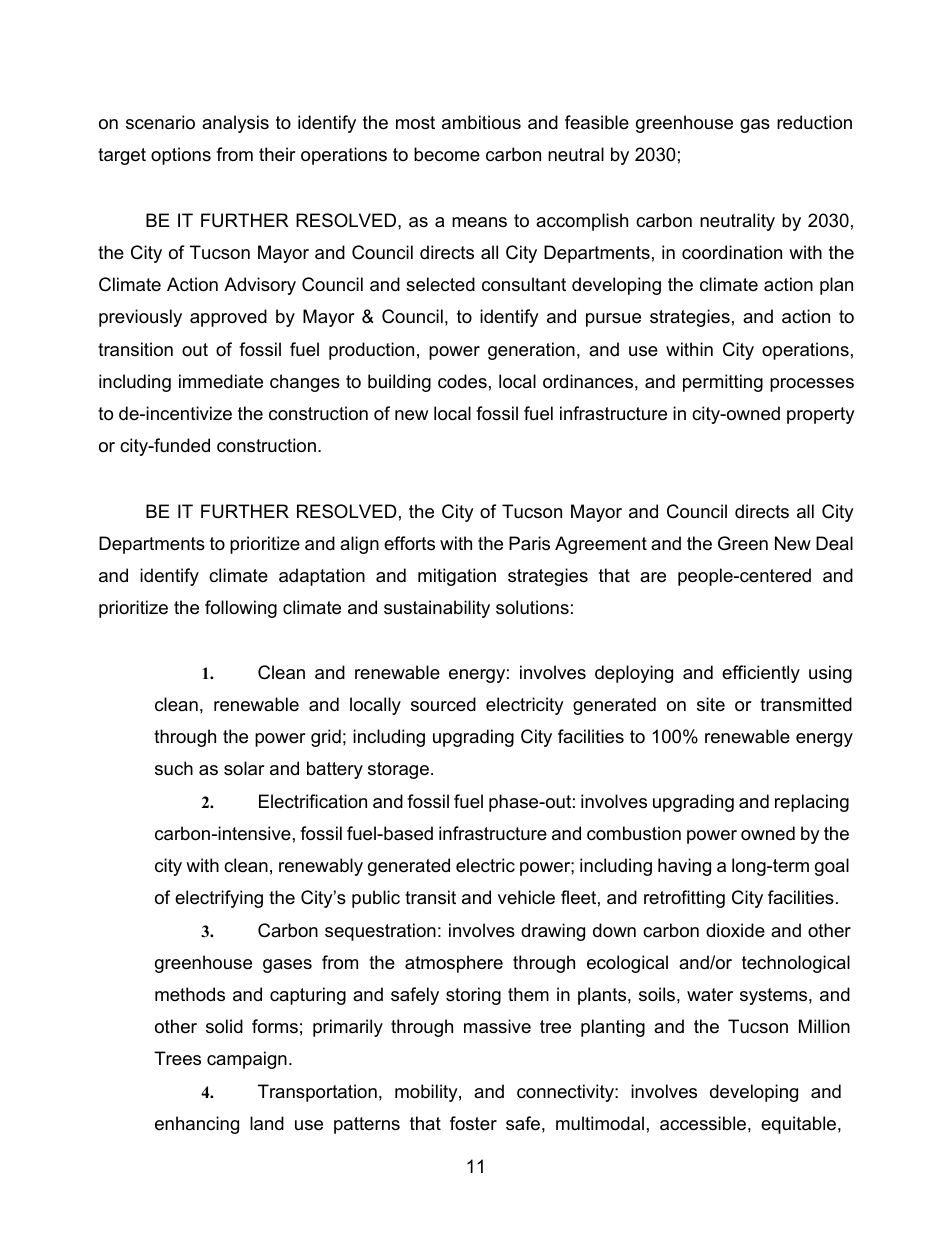 Image resolution: width=952 pixels, height=1233 pixels. I want to click on options, so click(181, 156).
